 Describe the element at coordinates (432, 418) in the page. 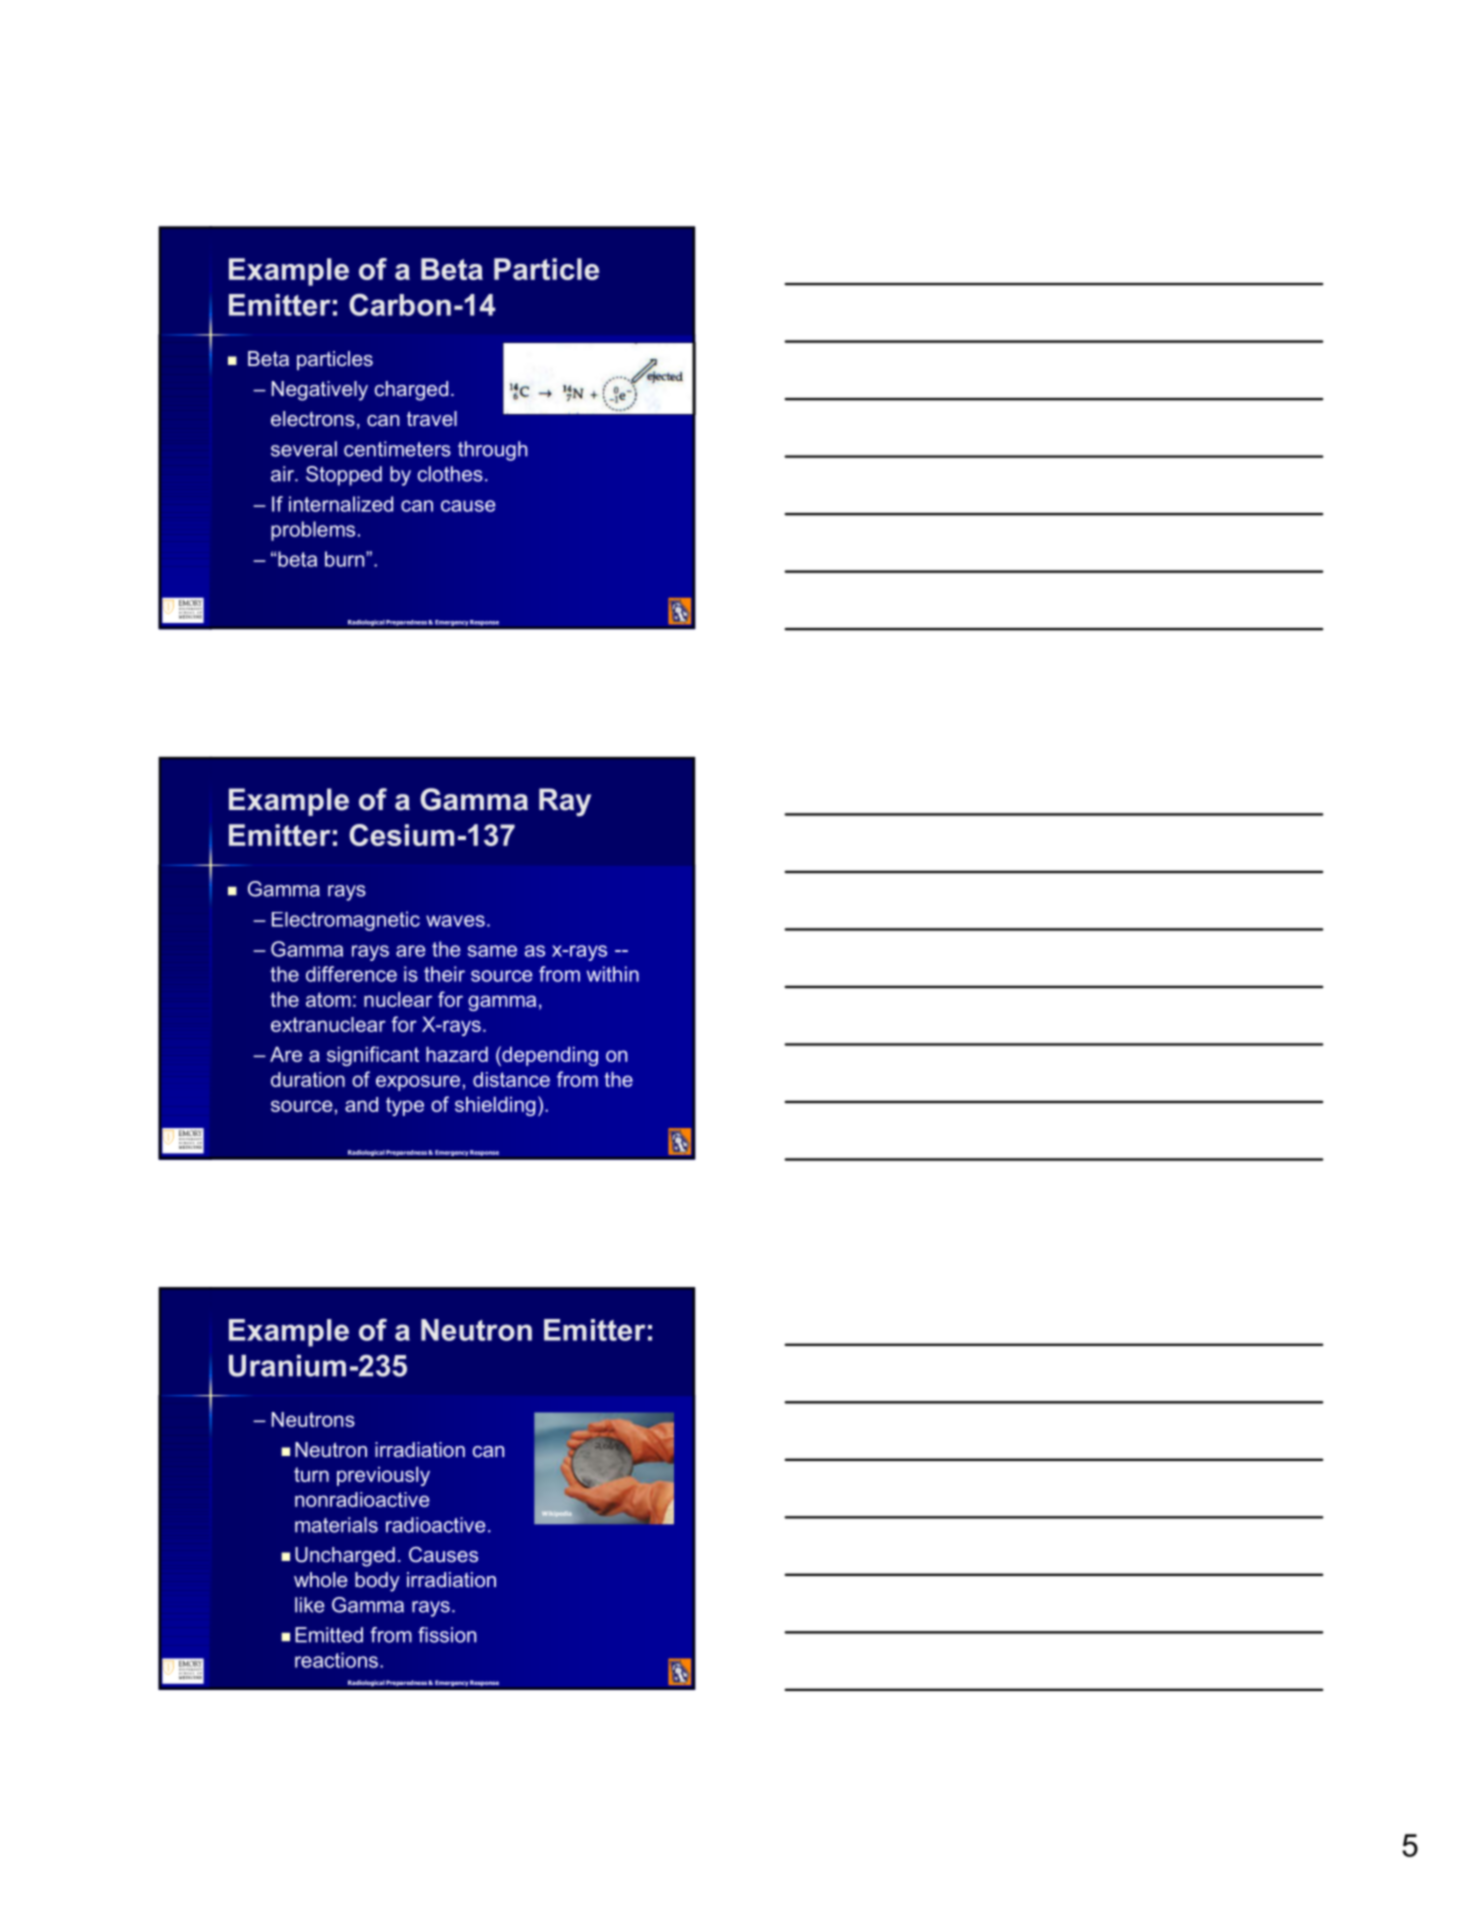

I see `travel` at that location.
